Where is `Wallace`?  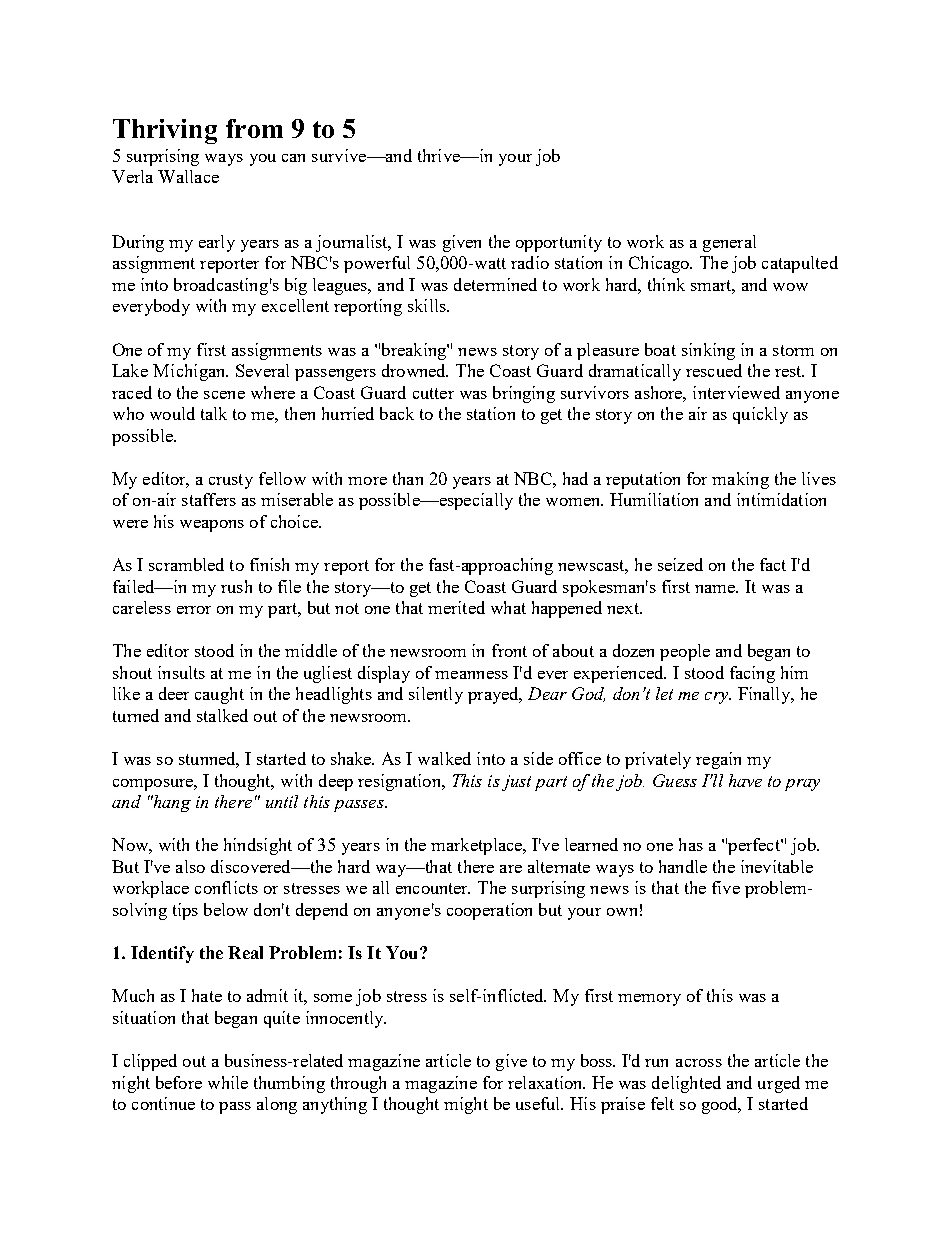 Wallace is located at coordinates (188, 176).
